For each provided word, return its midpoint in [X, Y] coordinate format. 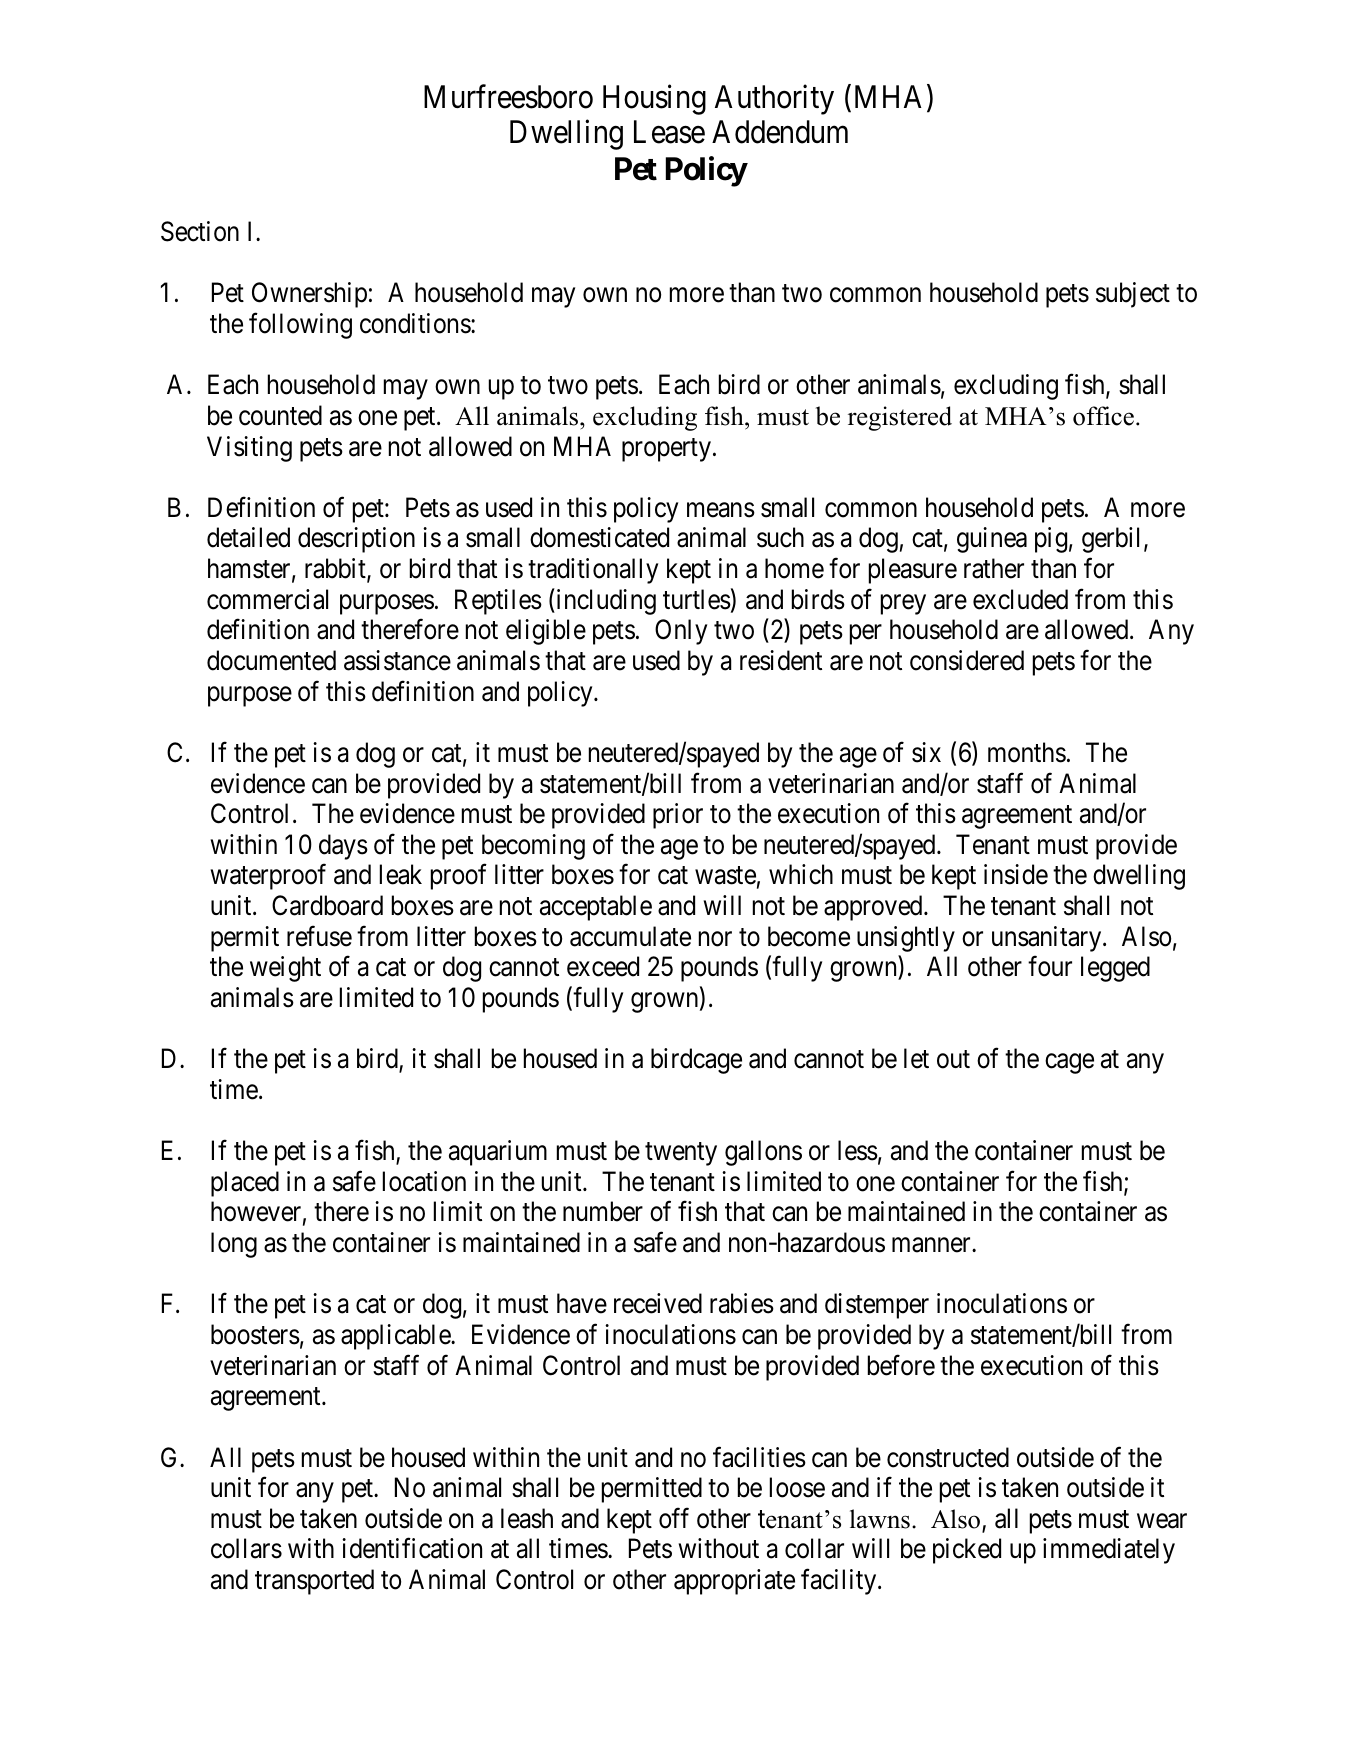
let [916, 1058]
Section [200, 231]
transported [314, 1582]
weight [285, 969]
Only [681, 632]
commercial [267, 599]
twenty [681, 1154]
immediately [1109, 1551]
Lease [669, 132]
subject [1133, 295]
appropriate [734, 1582]
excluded [1020, 599]
